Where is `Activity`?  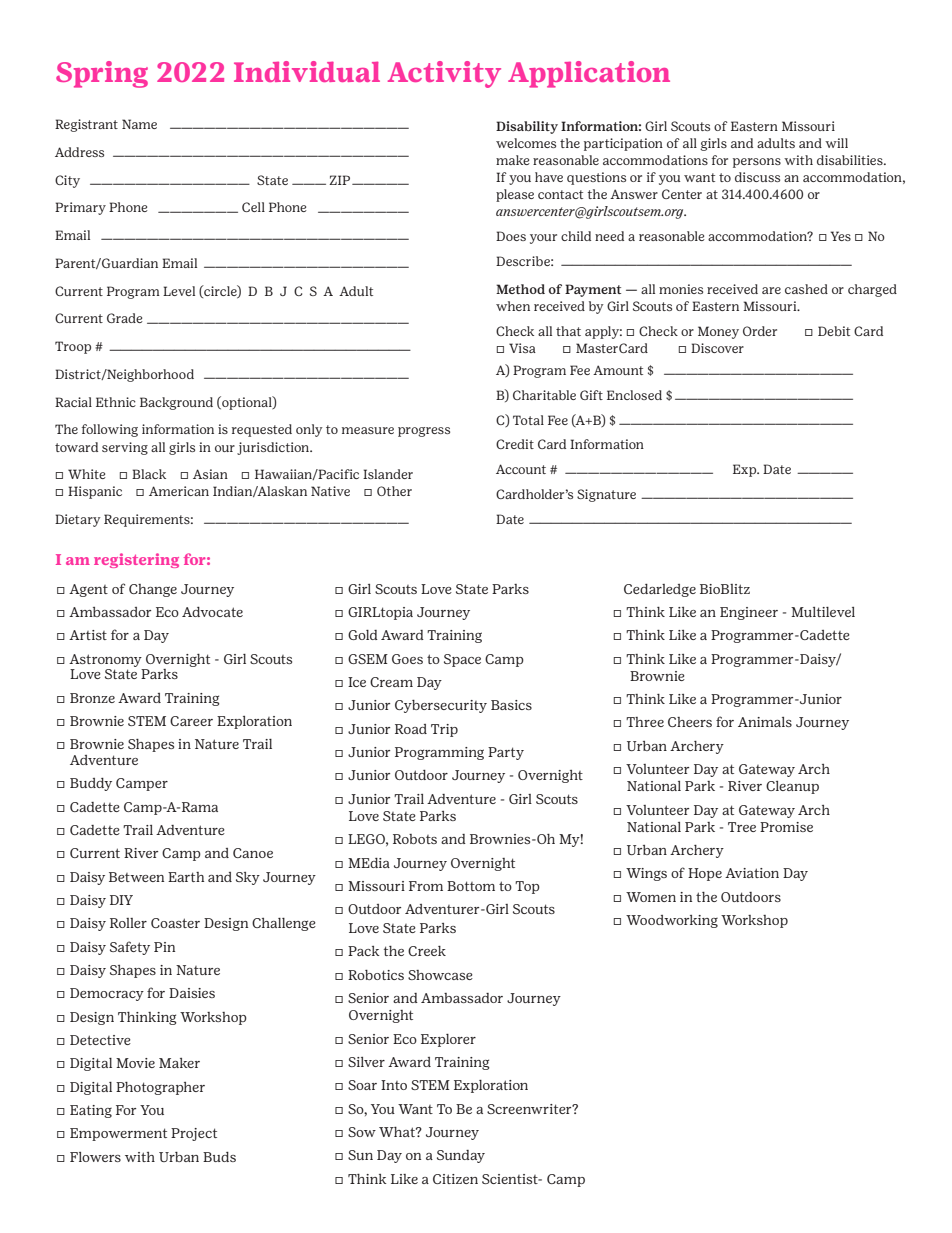 Activity is located at coordinates (444, 74).
